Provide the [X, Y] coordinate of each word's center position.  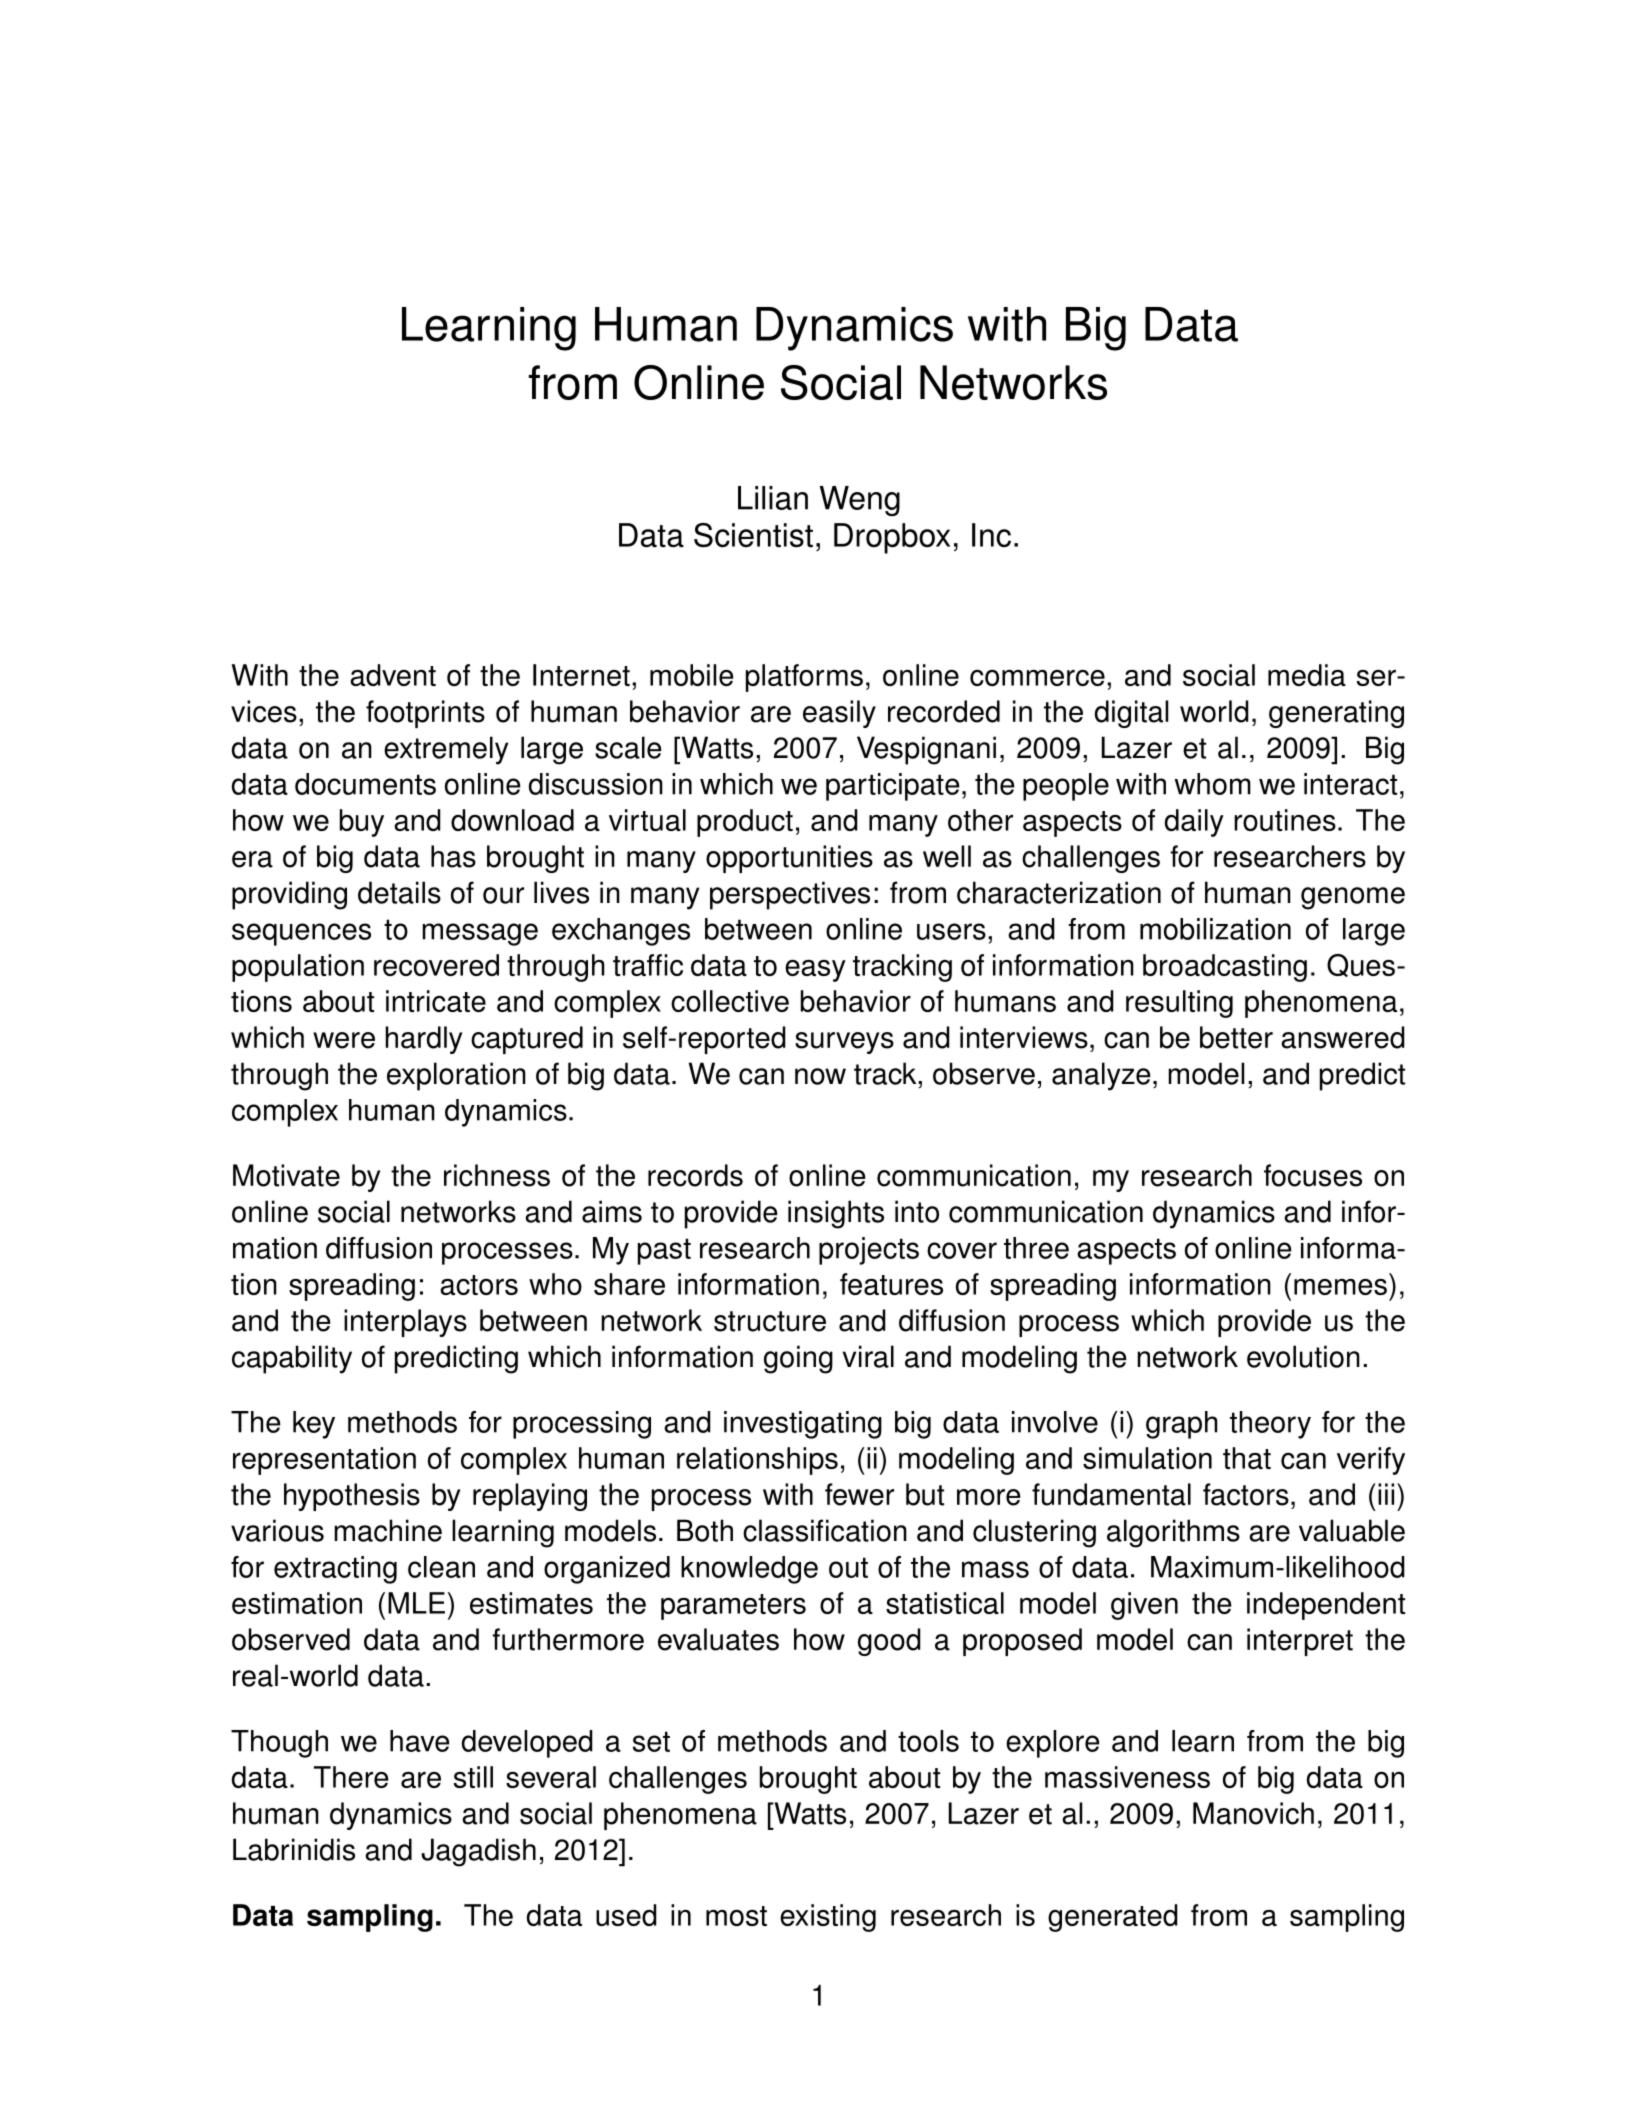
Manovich [1253, 1813]
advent [393, 675]
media [1307, 675]
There [351, 1777]
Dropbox [892, 538]
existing [828, 1918]
